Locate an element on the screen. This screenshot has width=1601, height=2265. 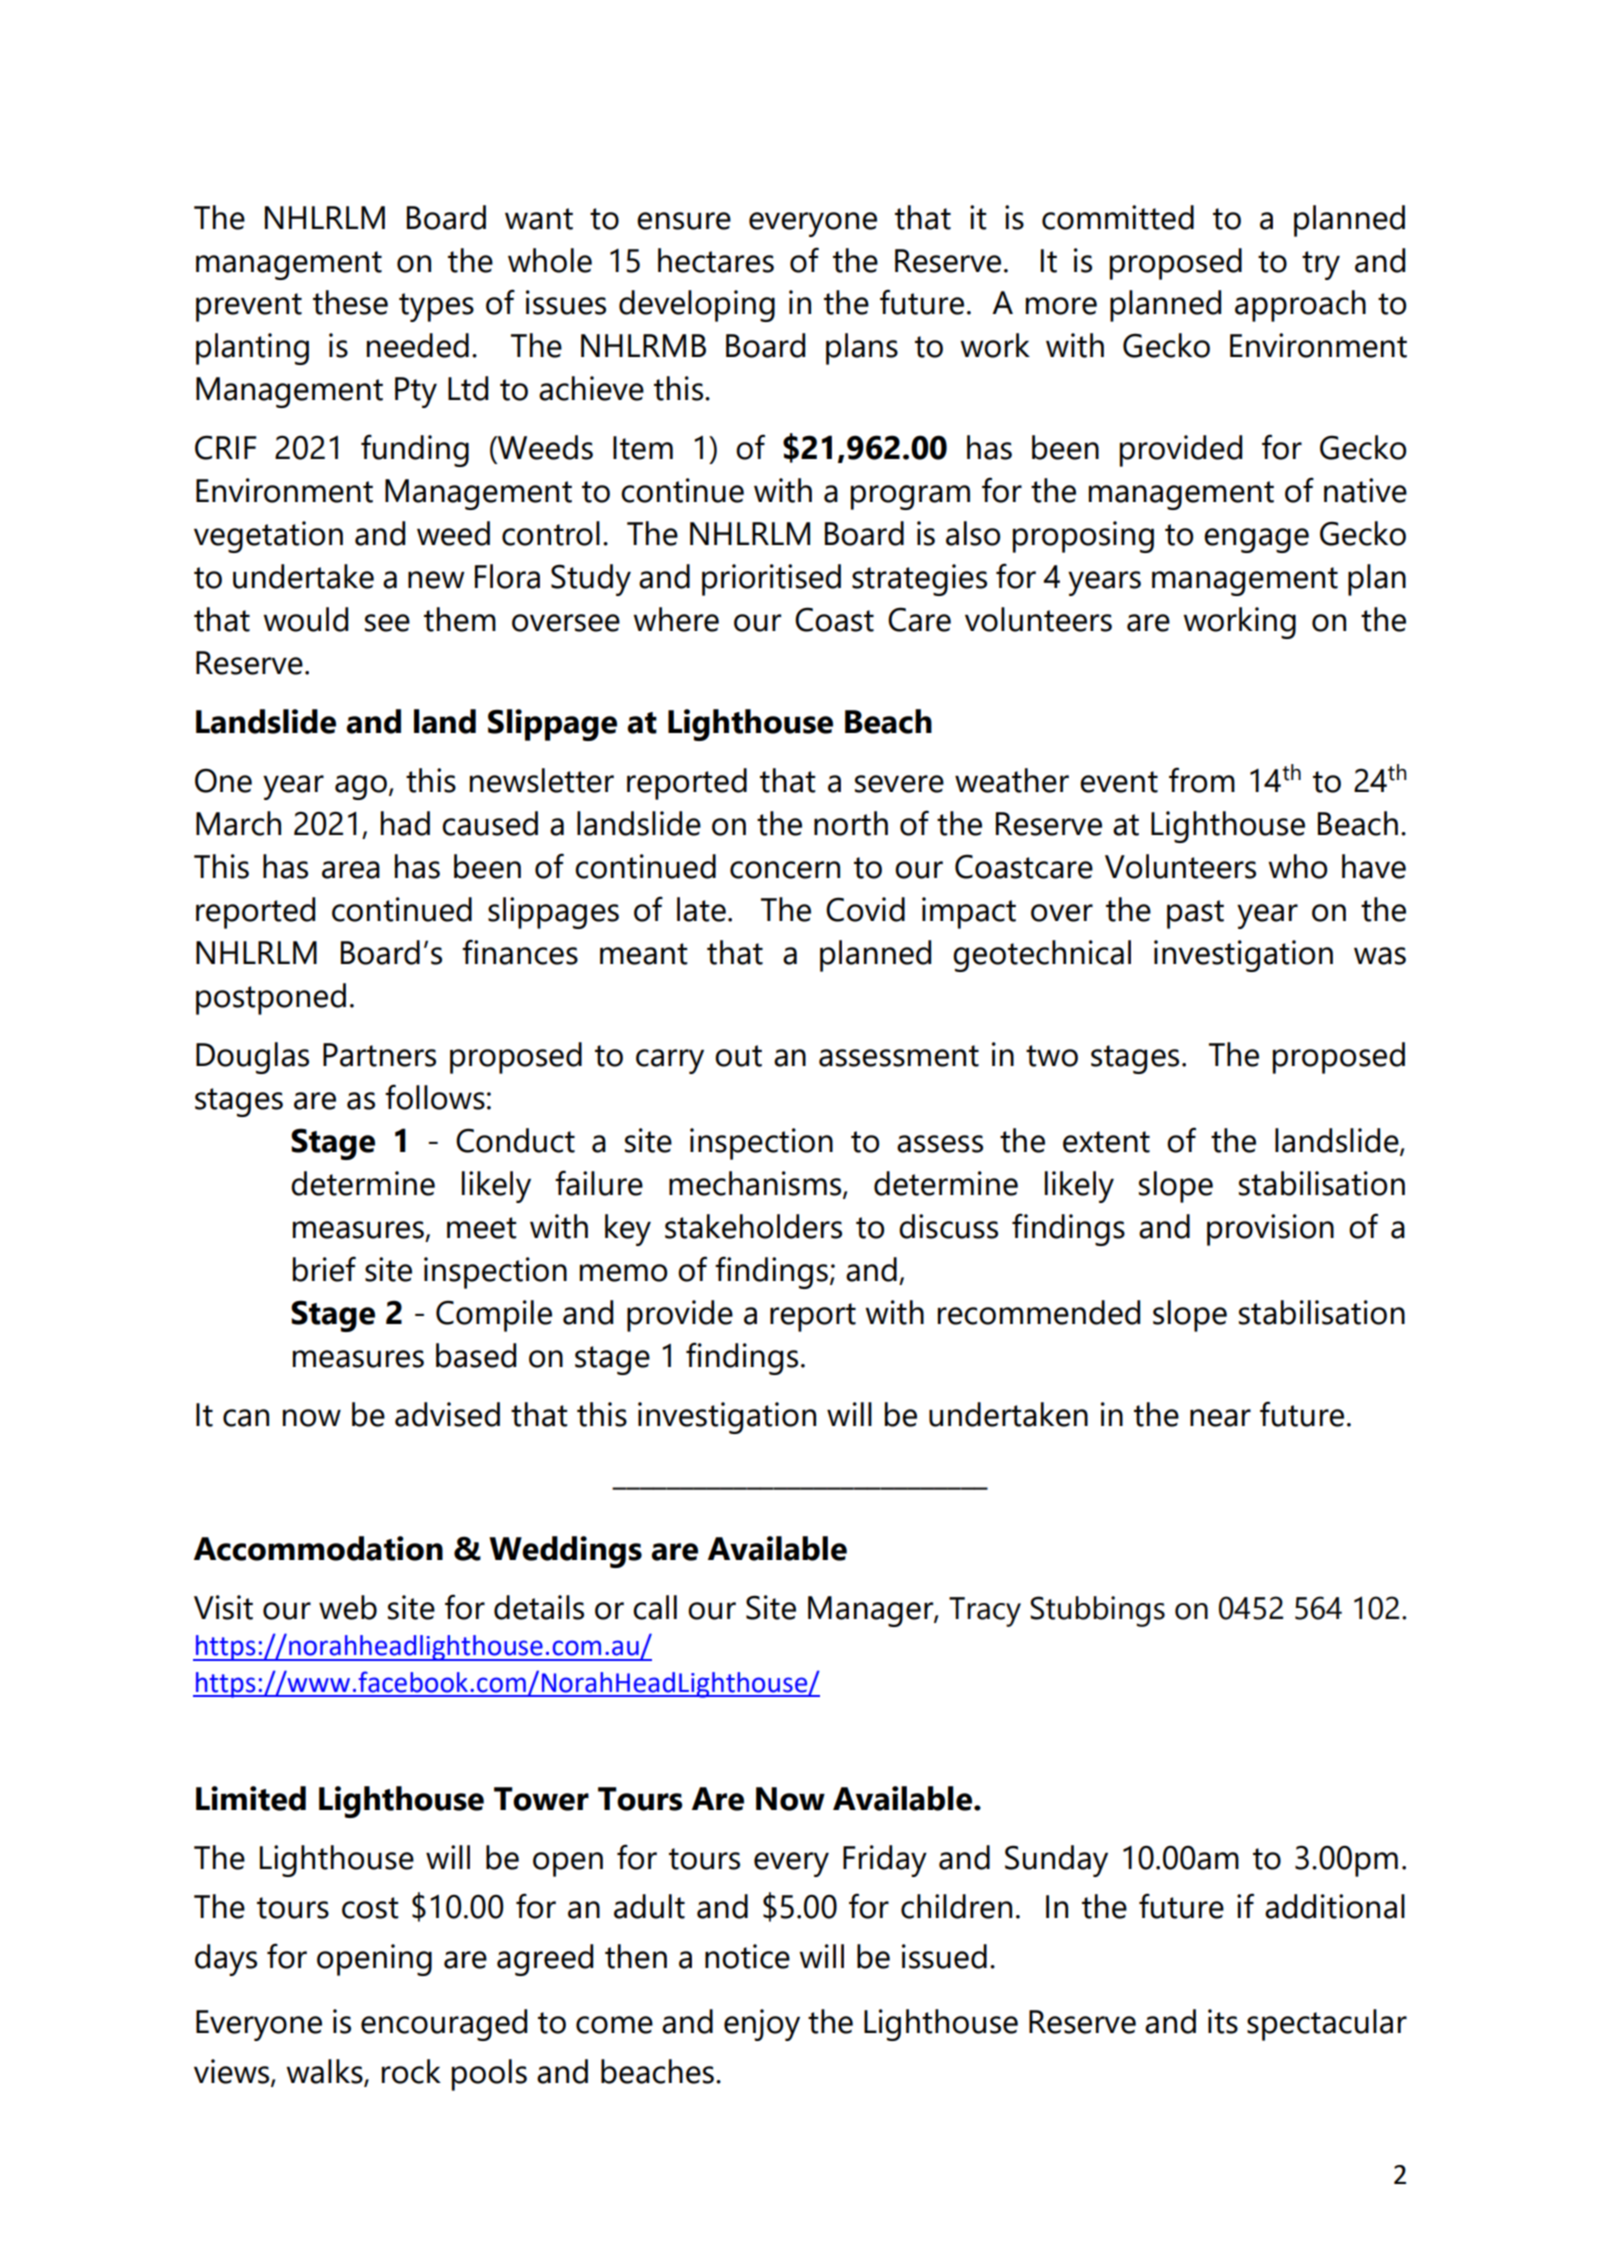
walks is located at coordinates (325, 2072).
